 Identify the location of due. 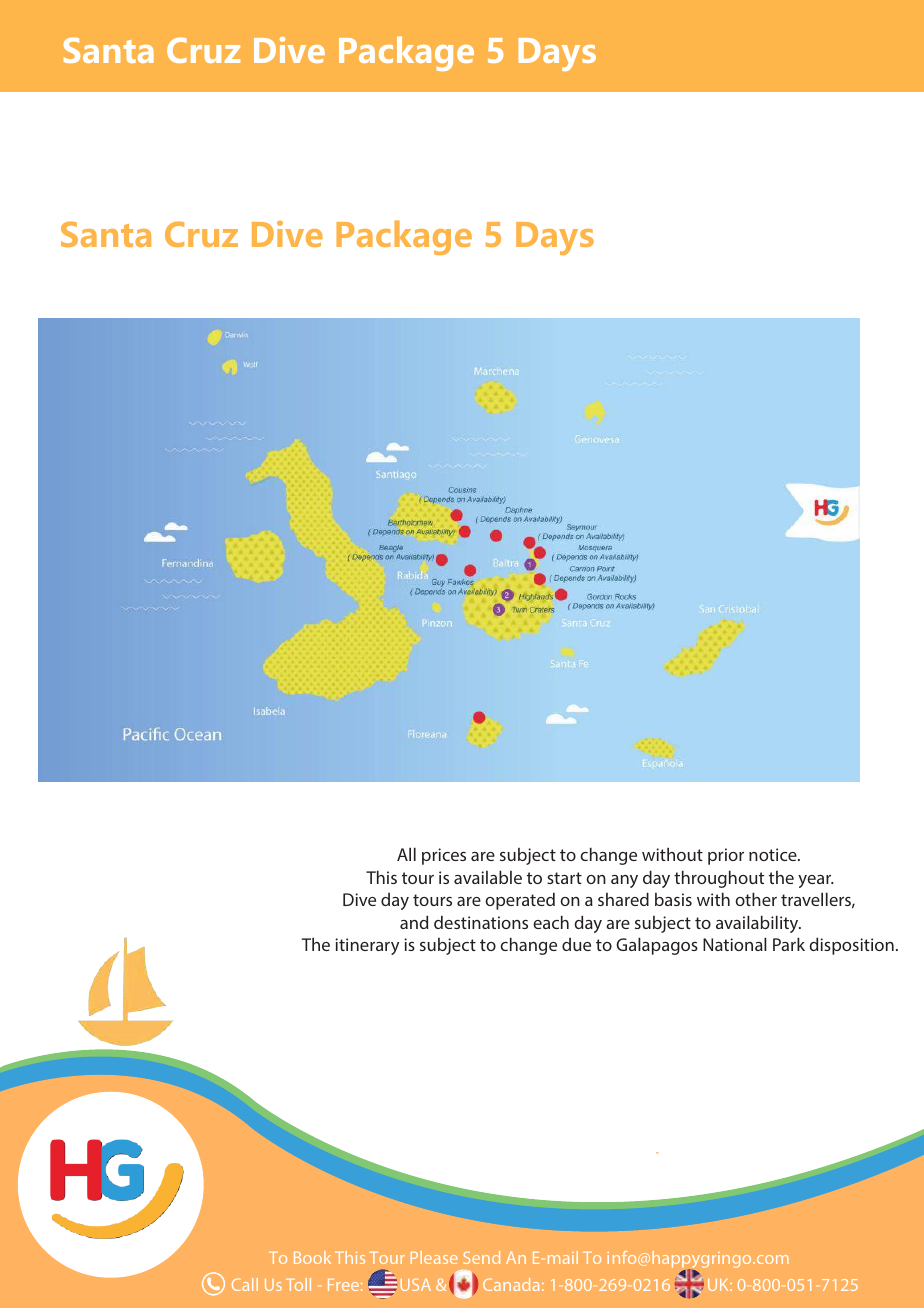
(576, 944).
